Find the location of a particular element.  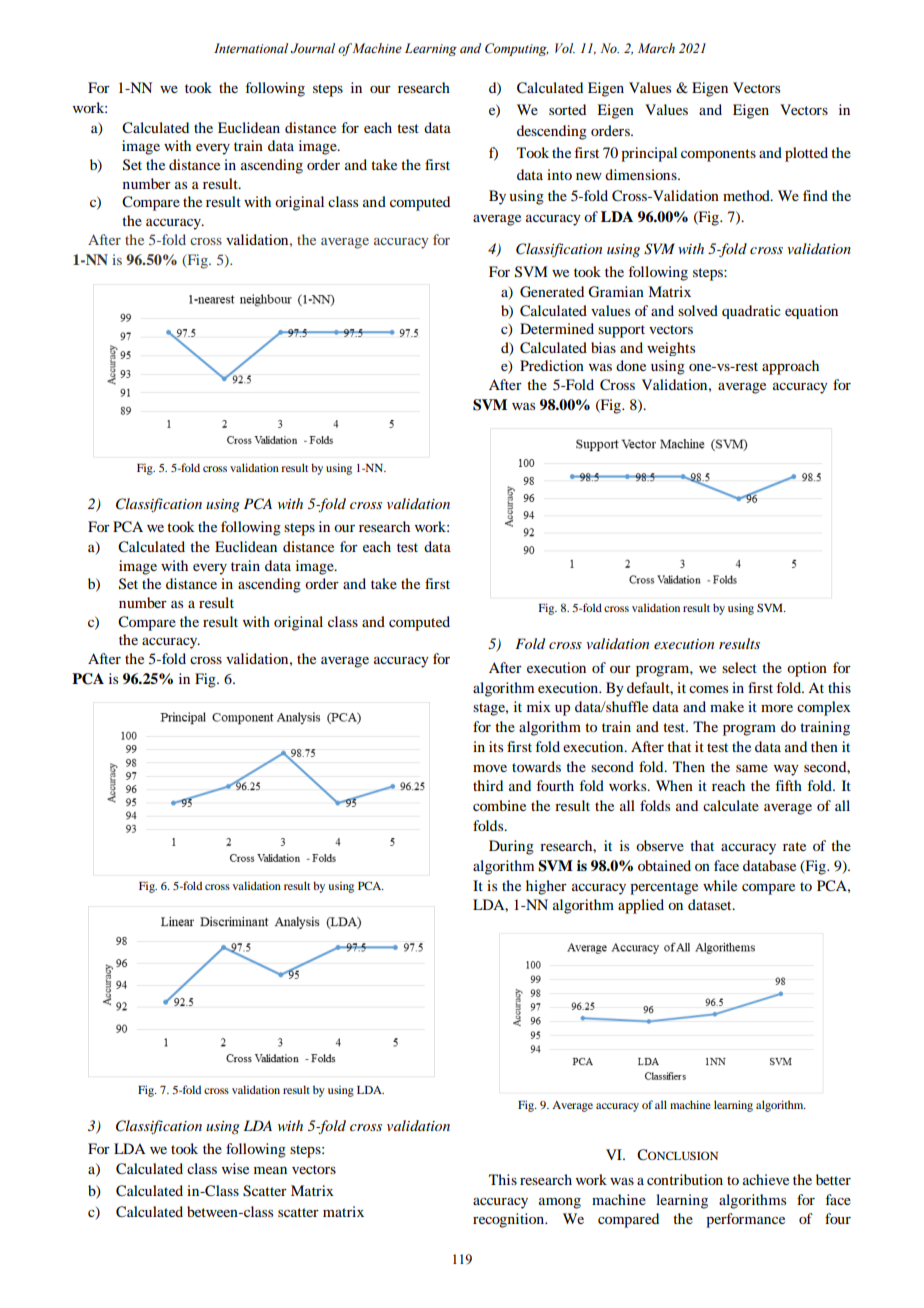

while is located at coordinates (720, 885).
